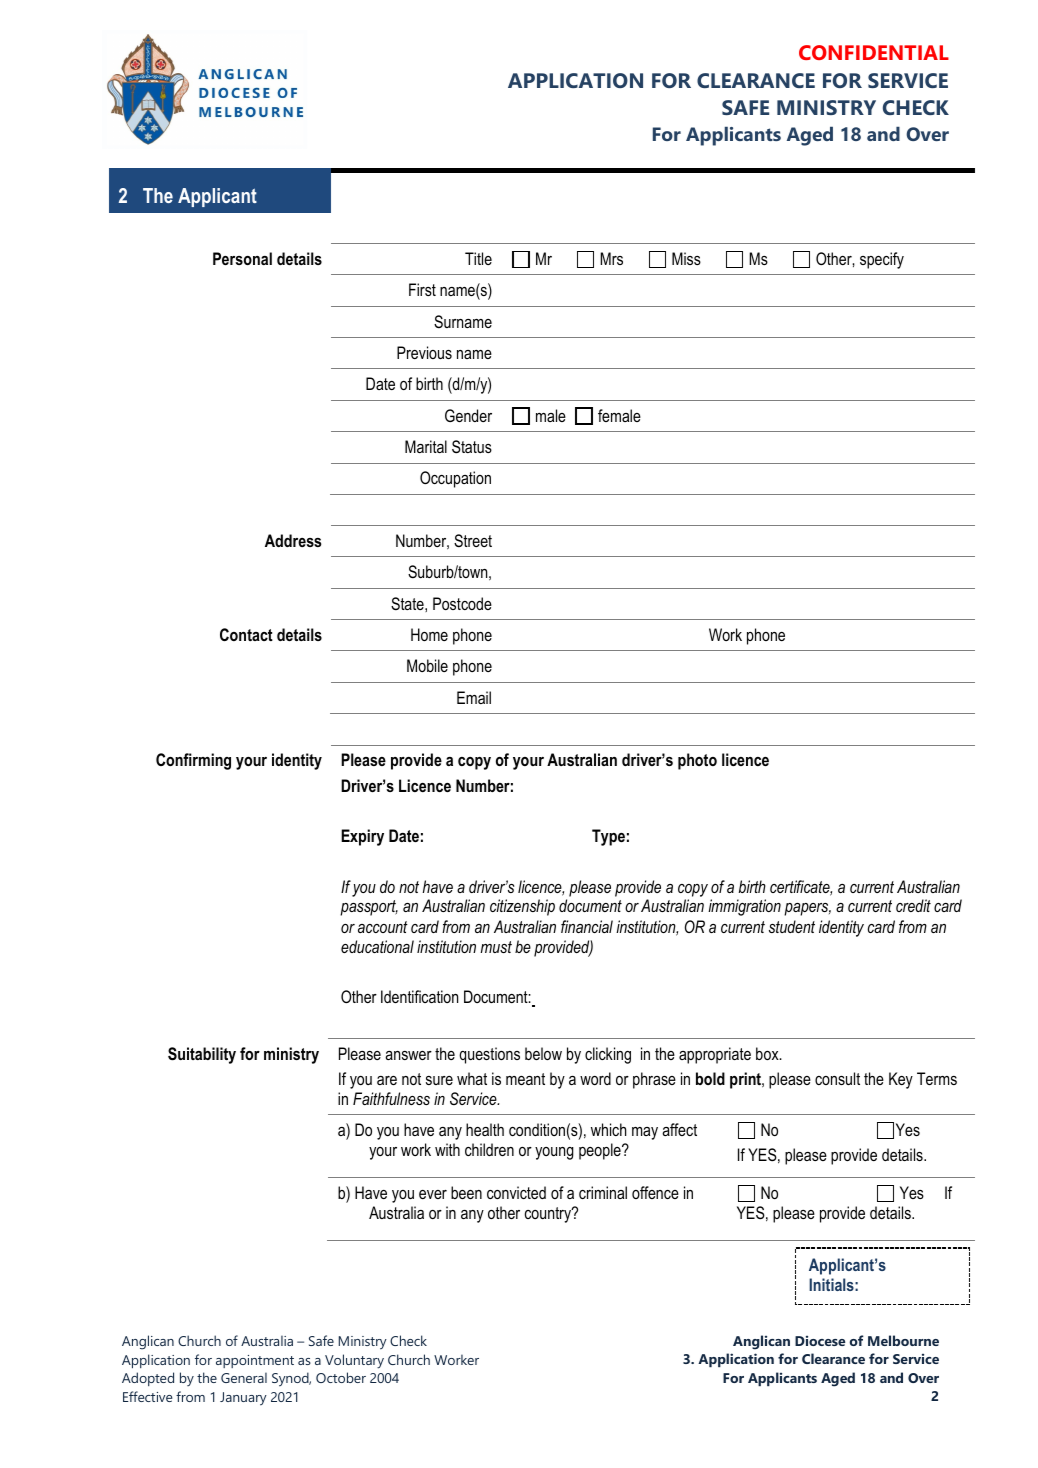  I want to click on Previous, so click(424, 352).
